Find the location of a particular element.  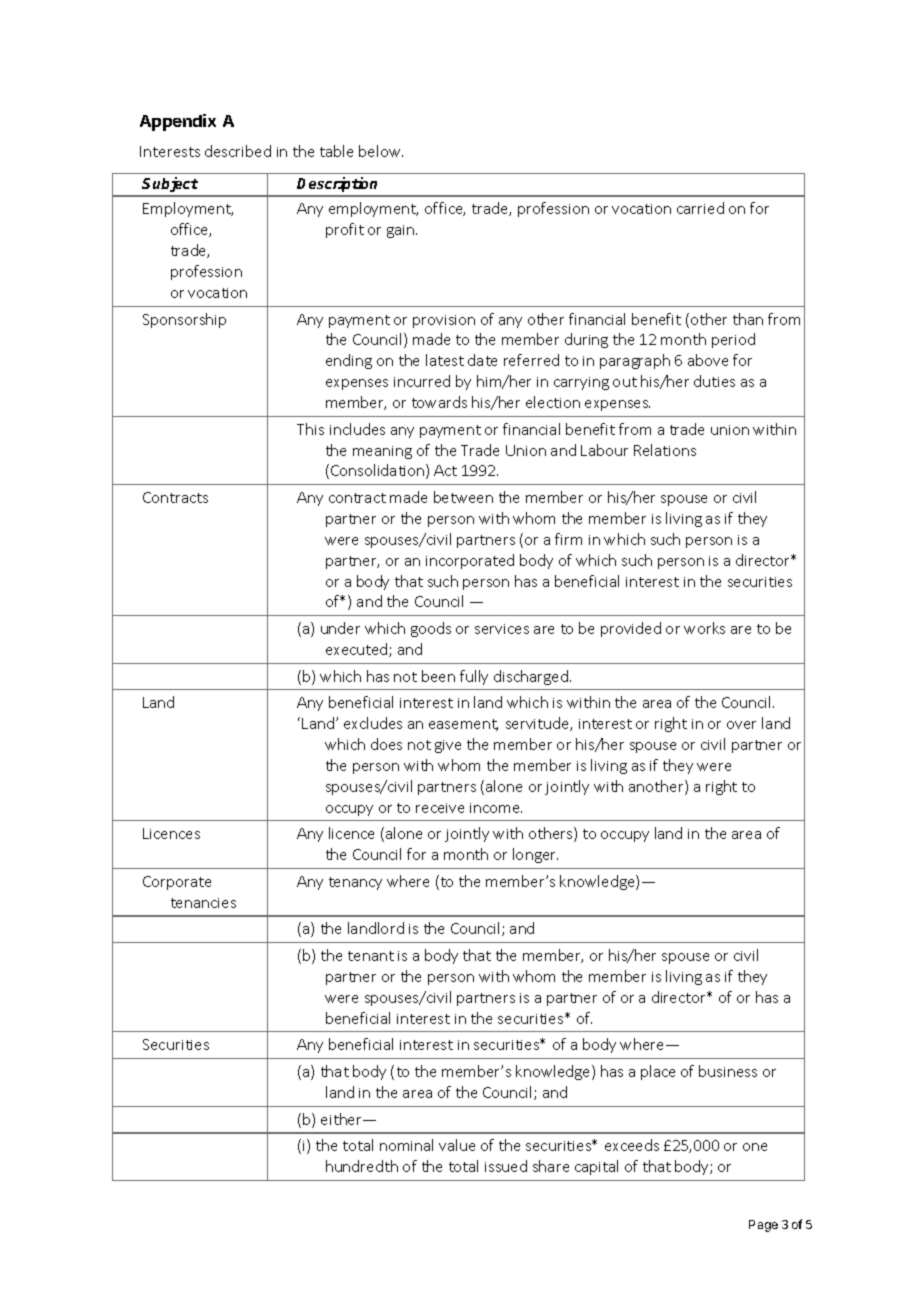

over is located at coordinates (741, 725).
